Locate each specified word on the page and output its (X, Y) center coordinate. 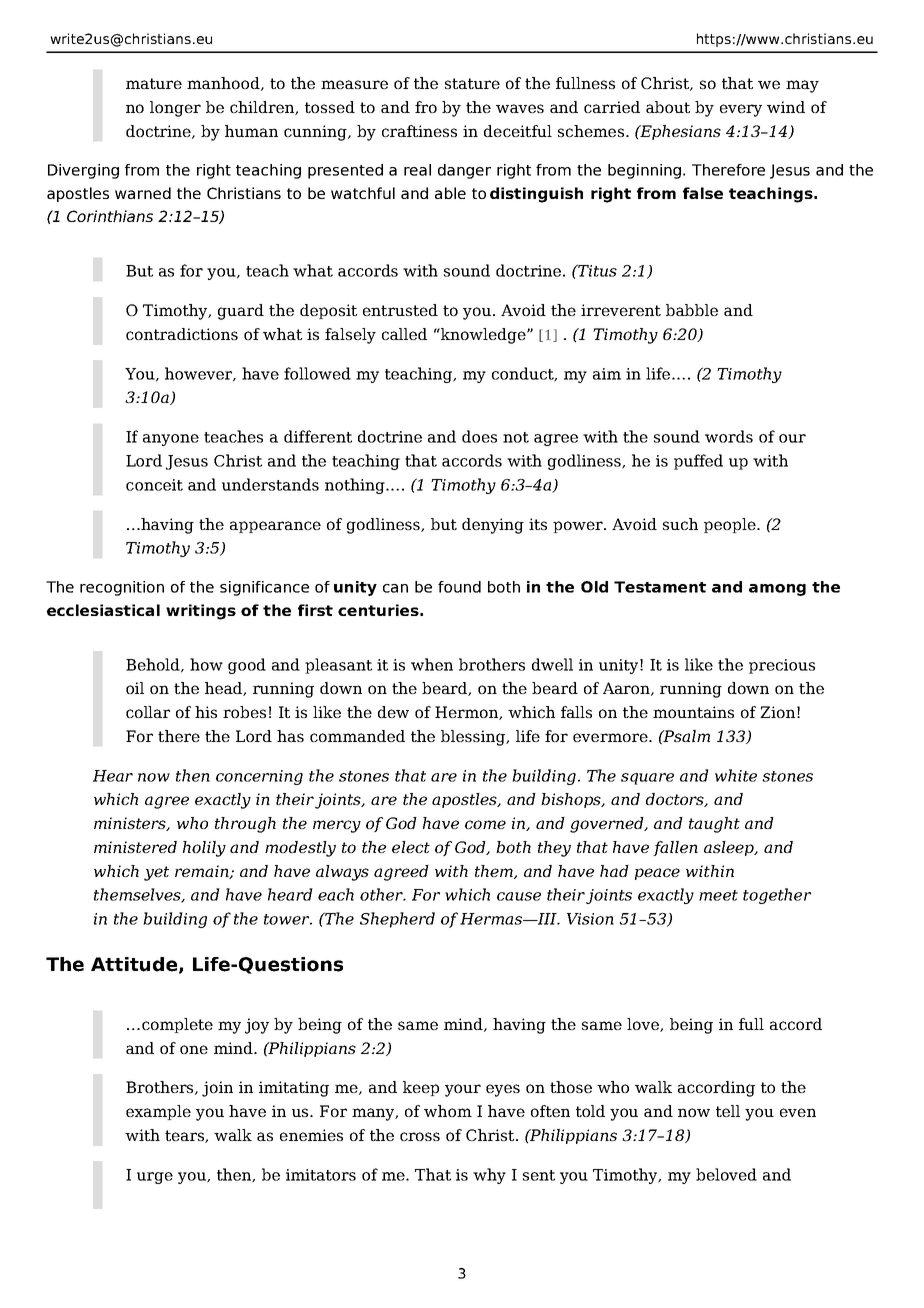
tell (728, 1111)
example (158, 1112)
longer (175, 109)
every (741, 110)
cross (420, 1136)
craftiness (419, 131)
